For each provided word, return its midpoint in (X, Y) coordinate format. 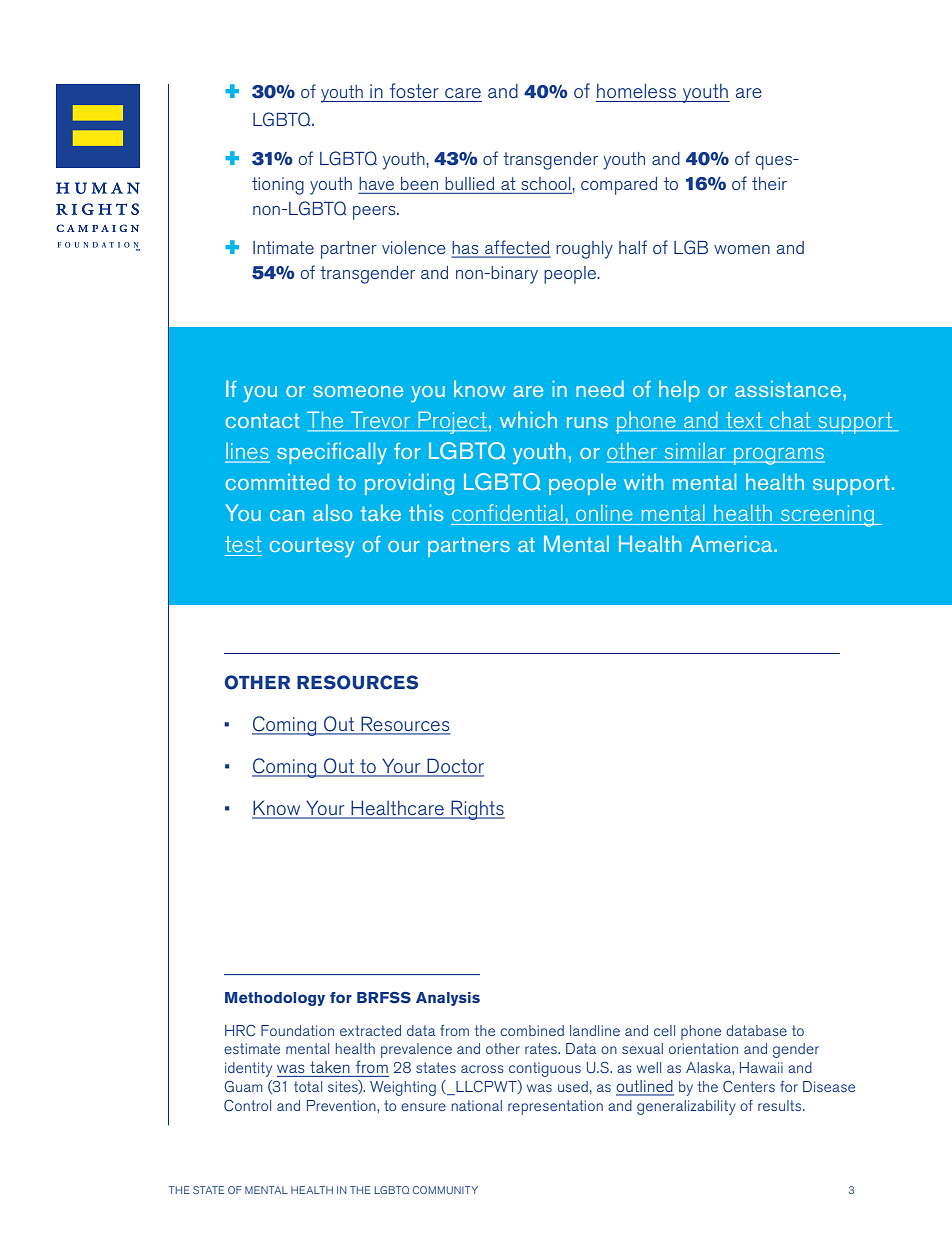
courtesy (312, 547)
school (547, 183)
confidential (507, 512)
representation (555, 1107)
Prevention (342, 1105)
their (769, 183)
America (732, 543)
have (376, 183)
